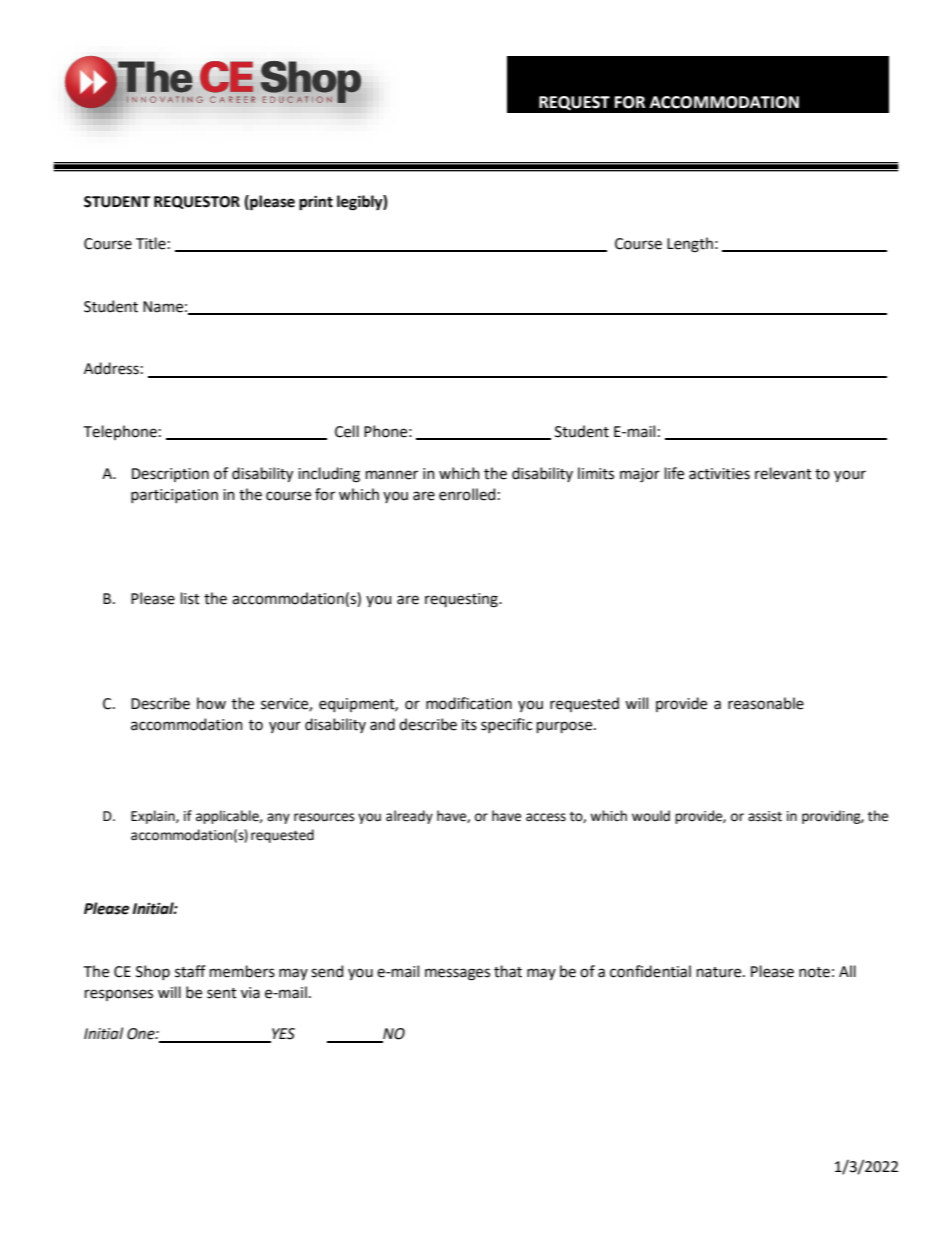 The width and height of the screenshot is (952, 1233). I want to click on print, so click(316, 203).
